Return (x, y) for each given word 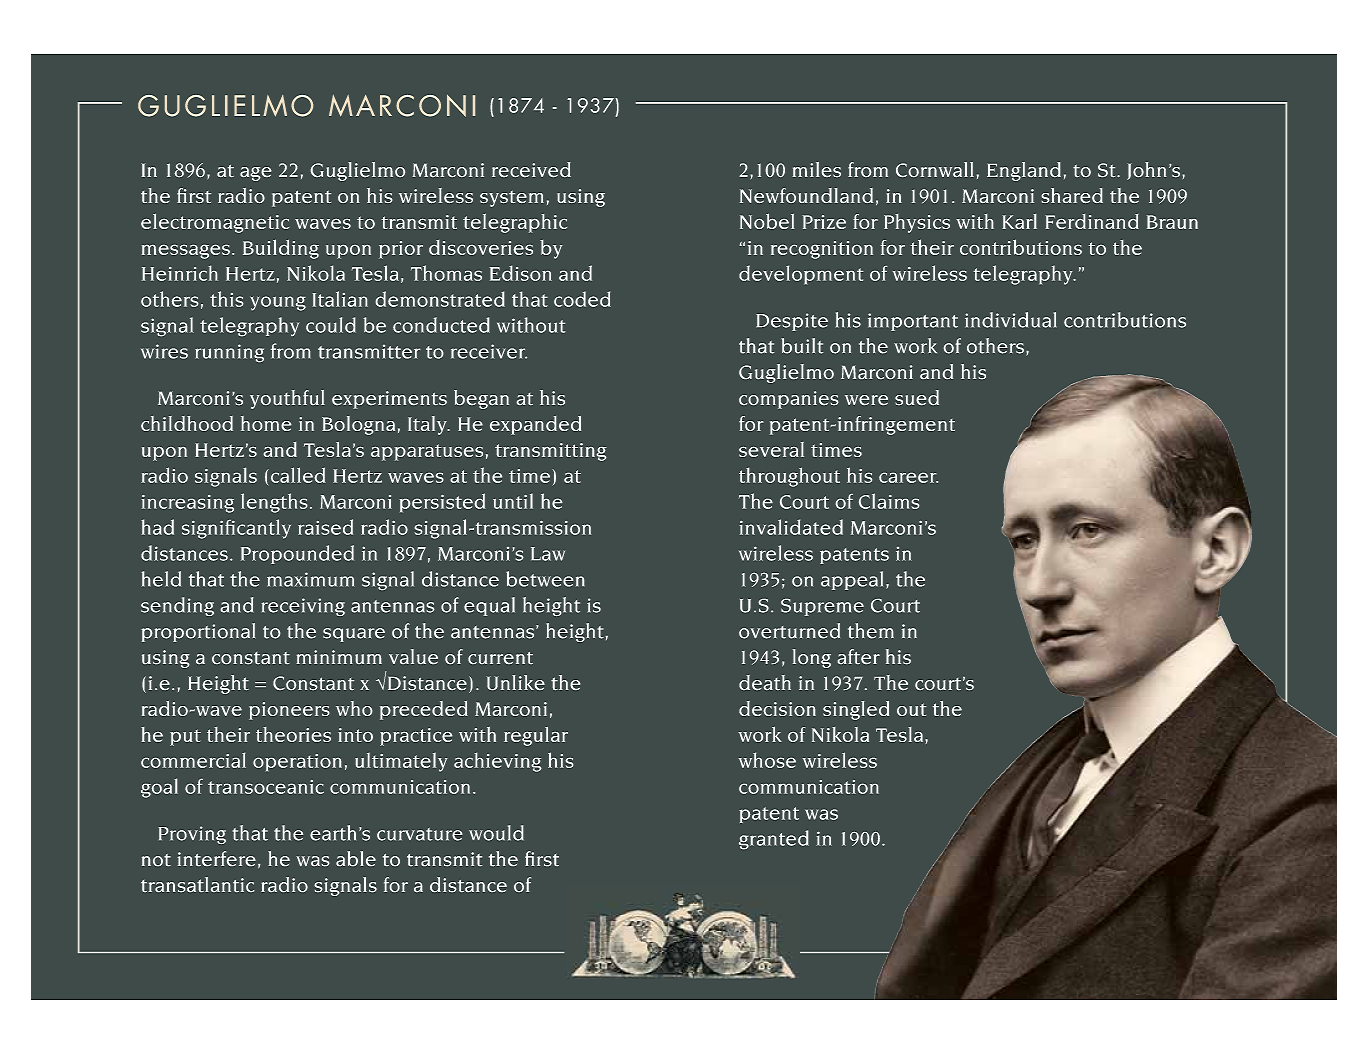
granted (774, 839)
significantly (236, 529)
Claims (889, 501)
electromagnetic (215, 223)
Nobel (767, 221)
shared (1072, 195)
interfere (217, 858)
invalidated (791, 527)
